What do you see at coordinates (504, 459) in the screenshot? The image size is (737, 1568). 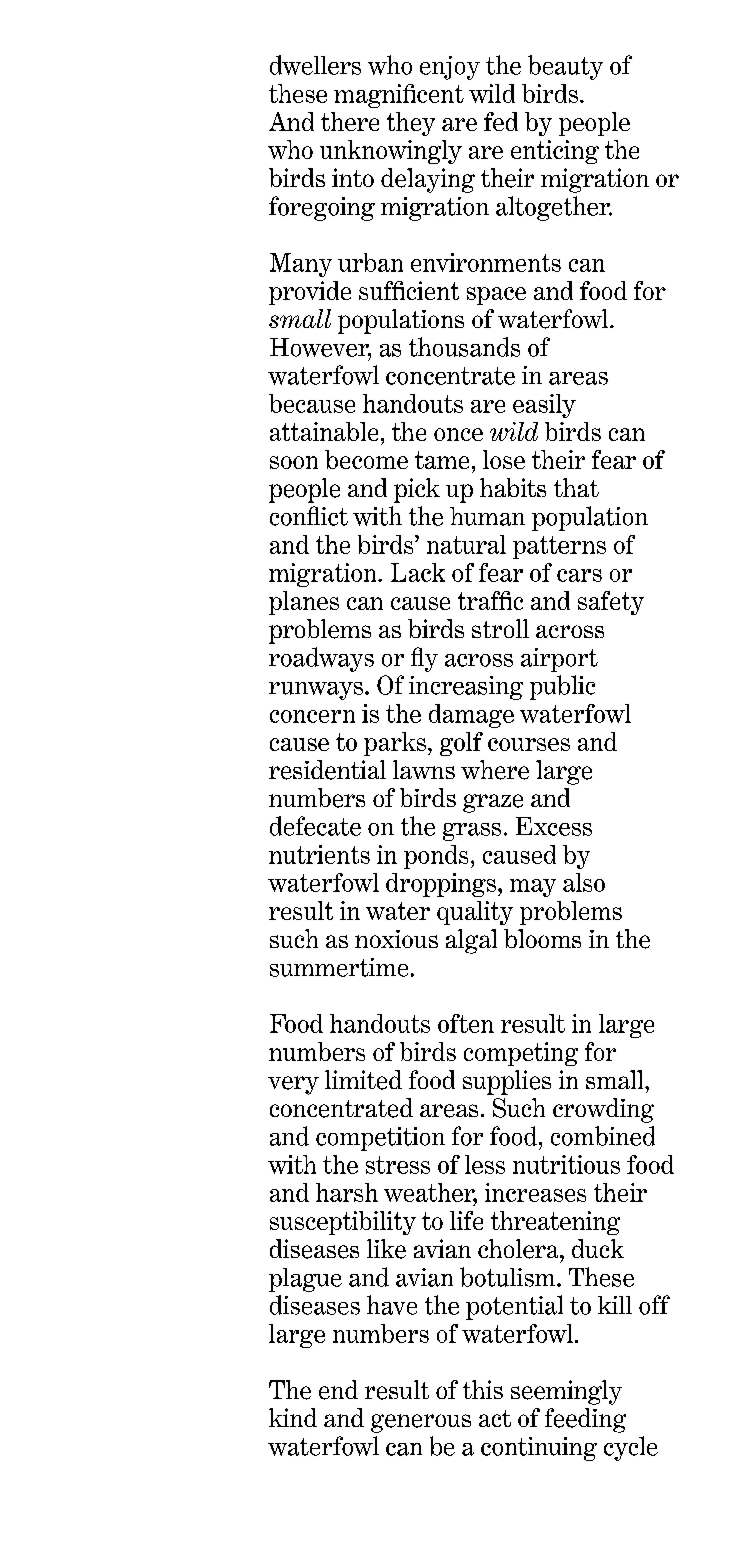 I see `lose` at bounding box center [504, 459].
